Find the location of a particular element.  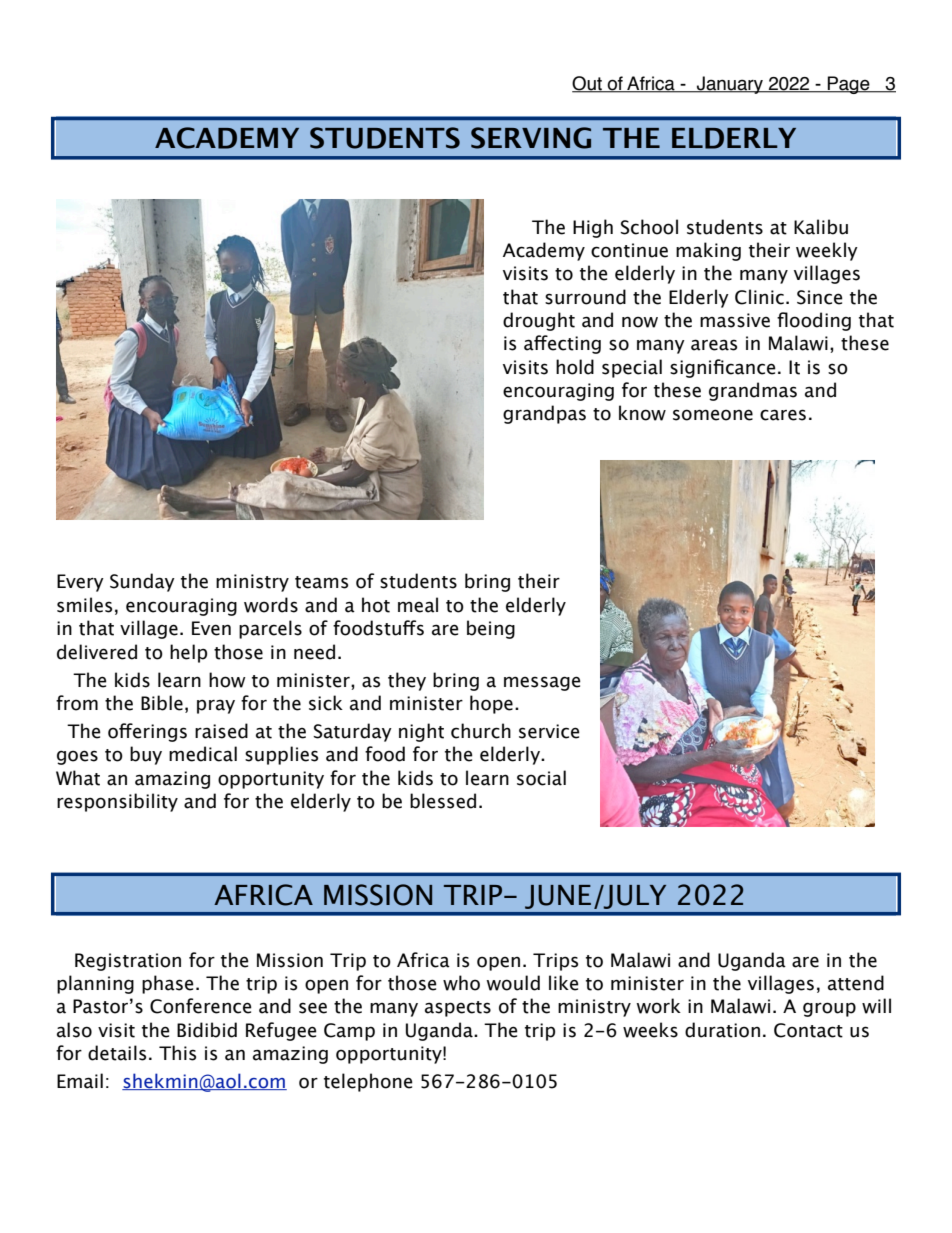

flooding is located at coordinates (814, 321).
